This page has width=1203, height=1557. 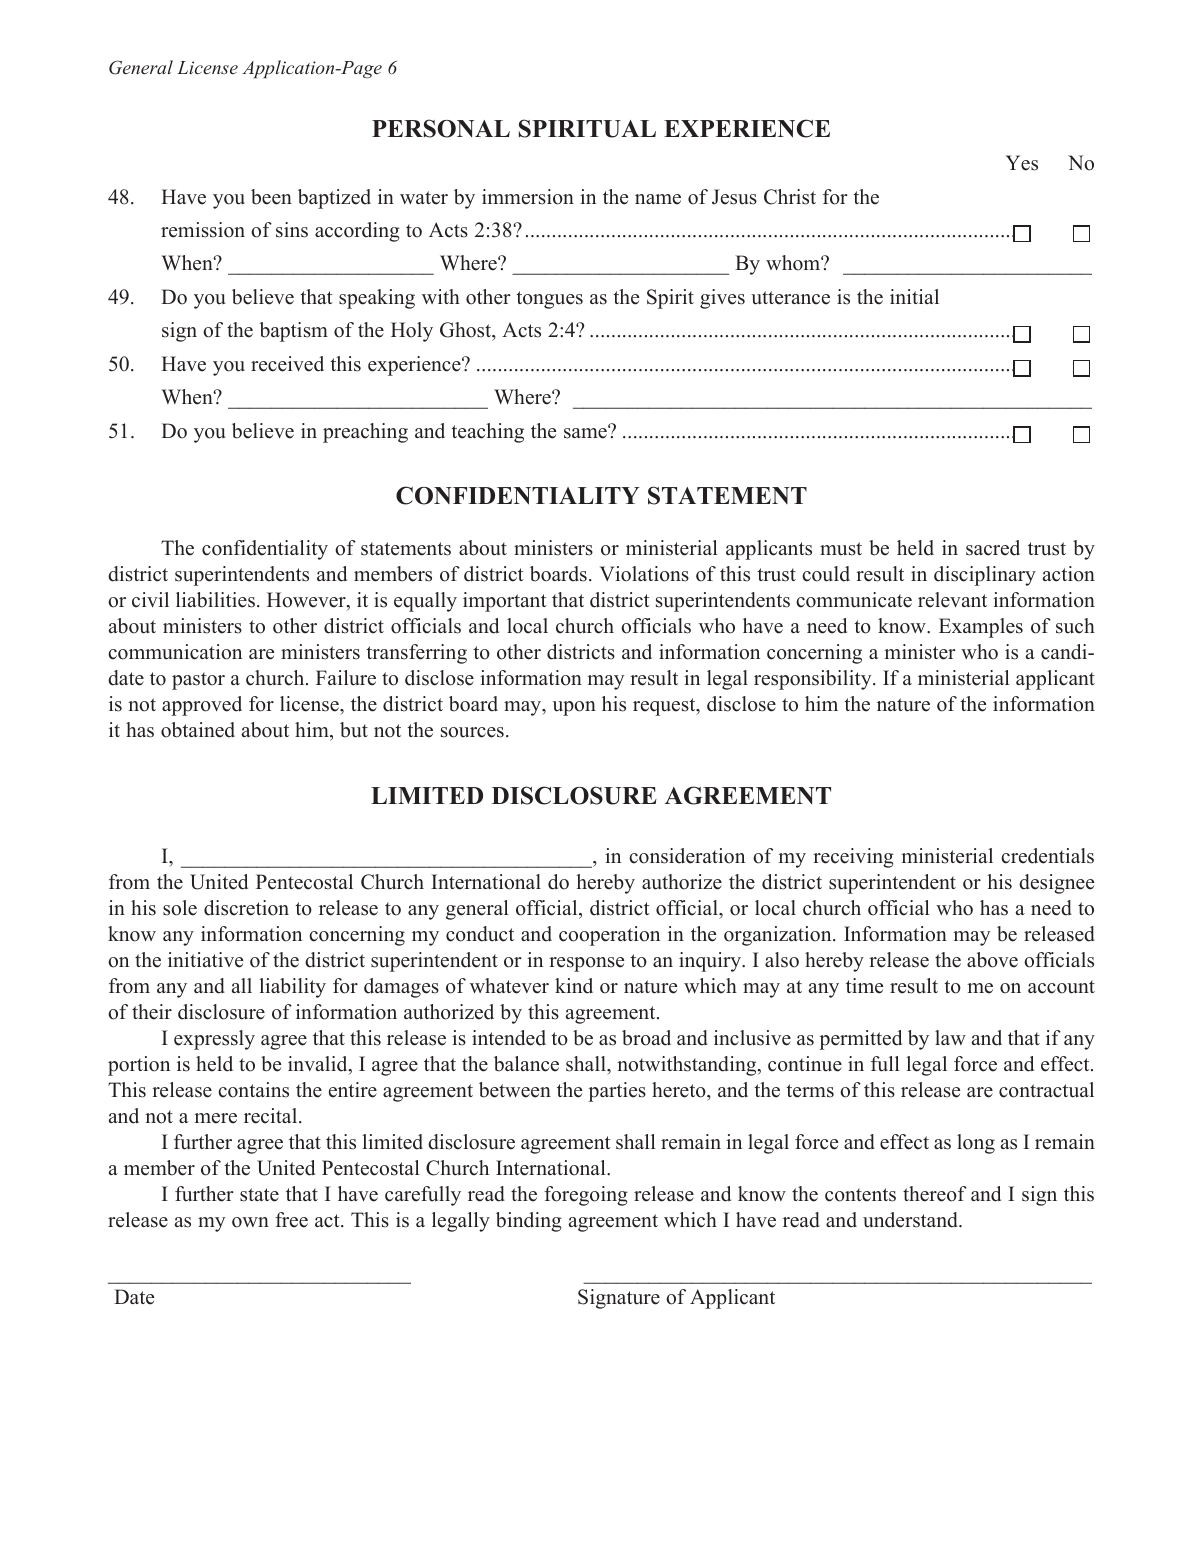 I want to click on name, so click(x=658, y=199).
